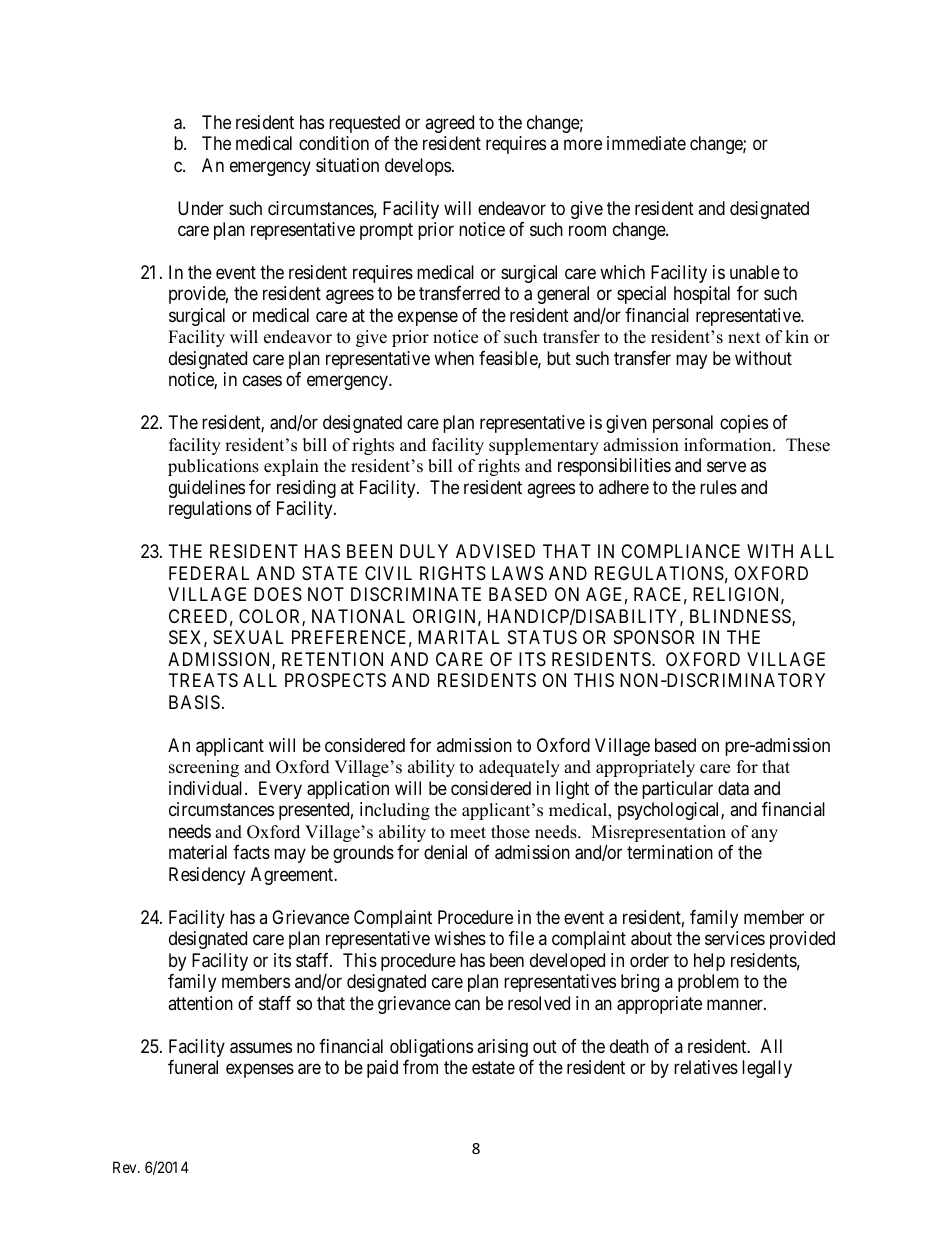 This screenshot has height=1233, width=952. What do you see at coordinates (445, 852) in the screenshot?
I see `denial` at bounding box center [445, 852].
